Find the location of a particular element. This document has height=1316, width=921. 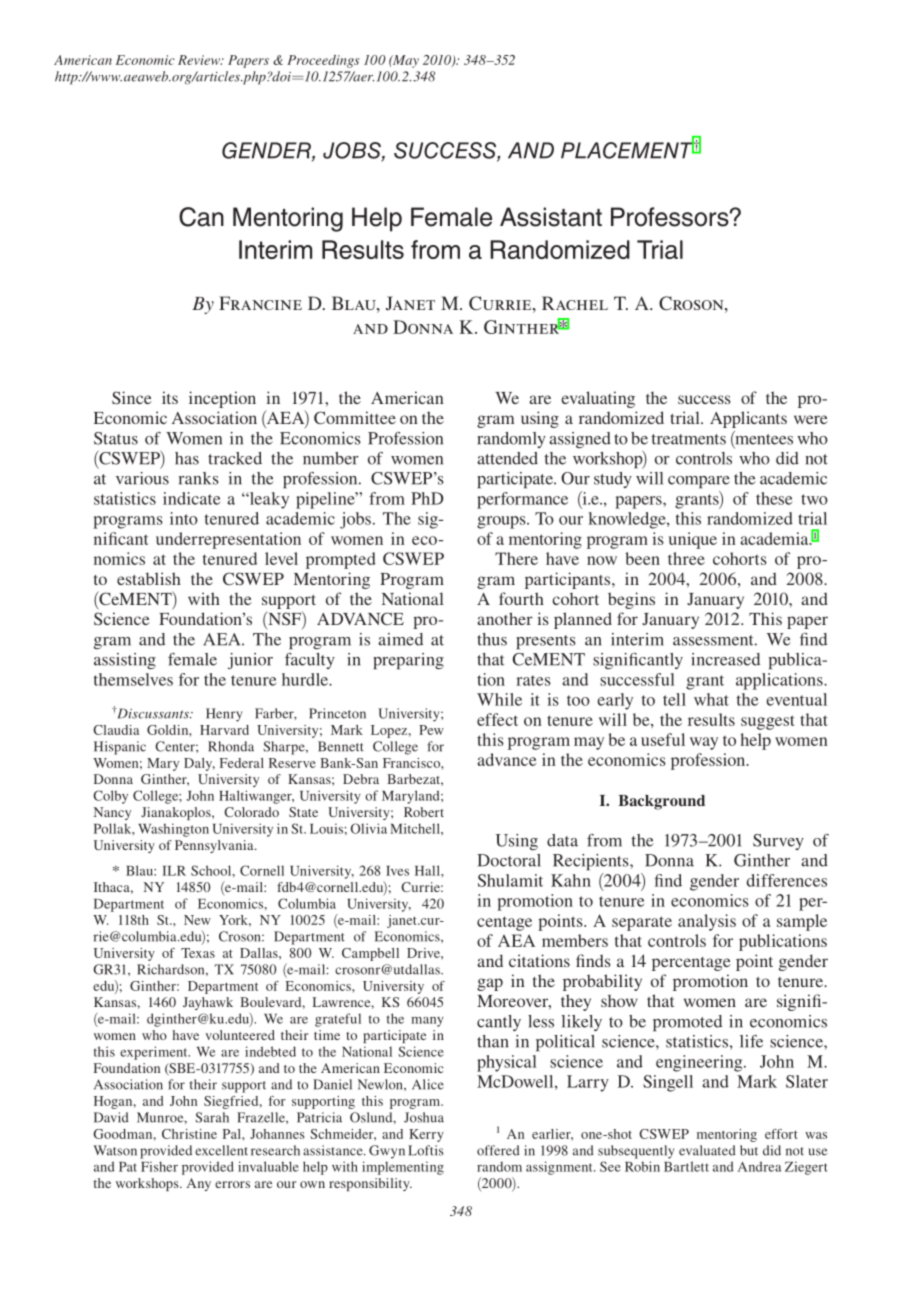

Review is located at coordinates (200, 60).
